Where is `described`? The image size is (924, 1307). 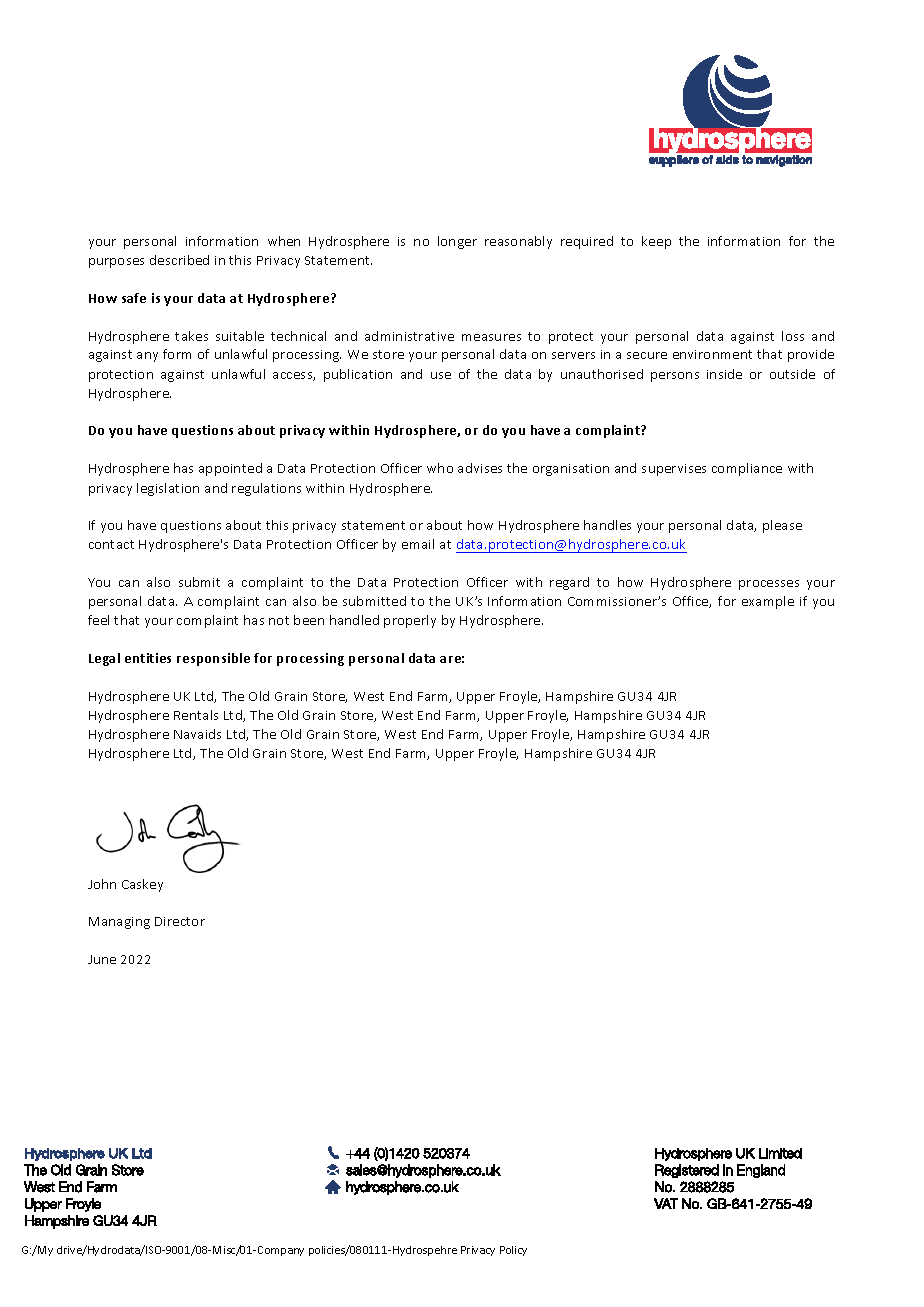
described is located at coordinates (179, 260).
